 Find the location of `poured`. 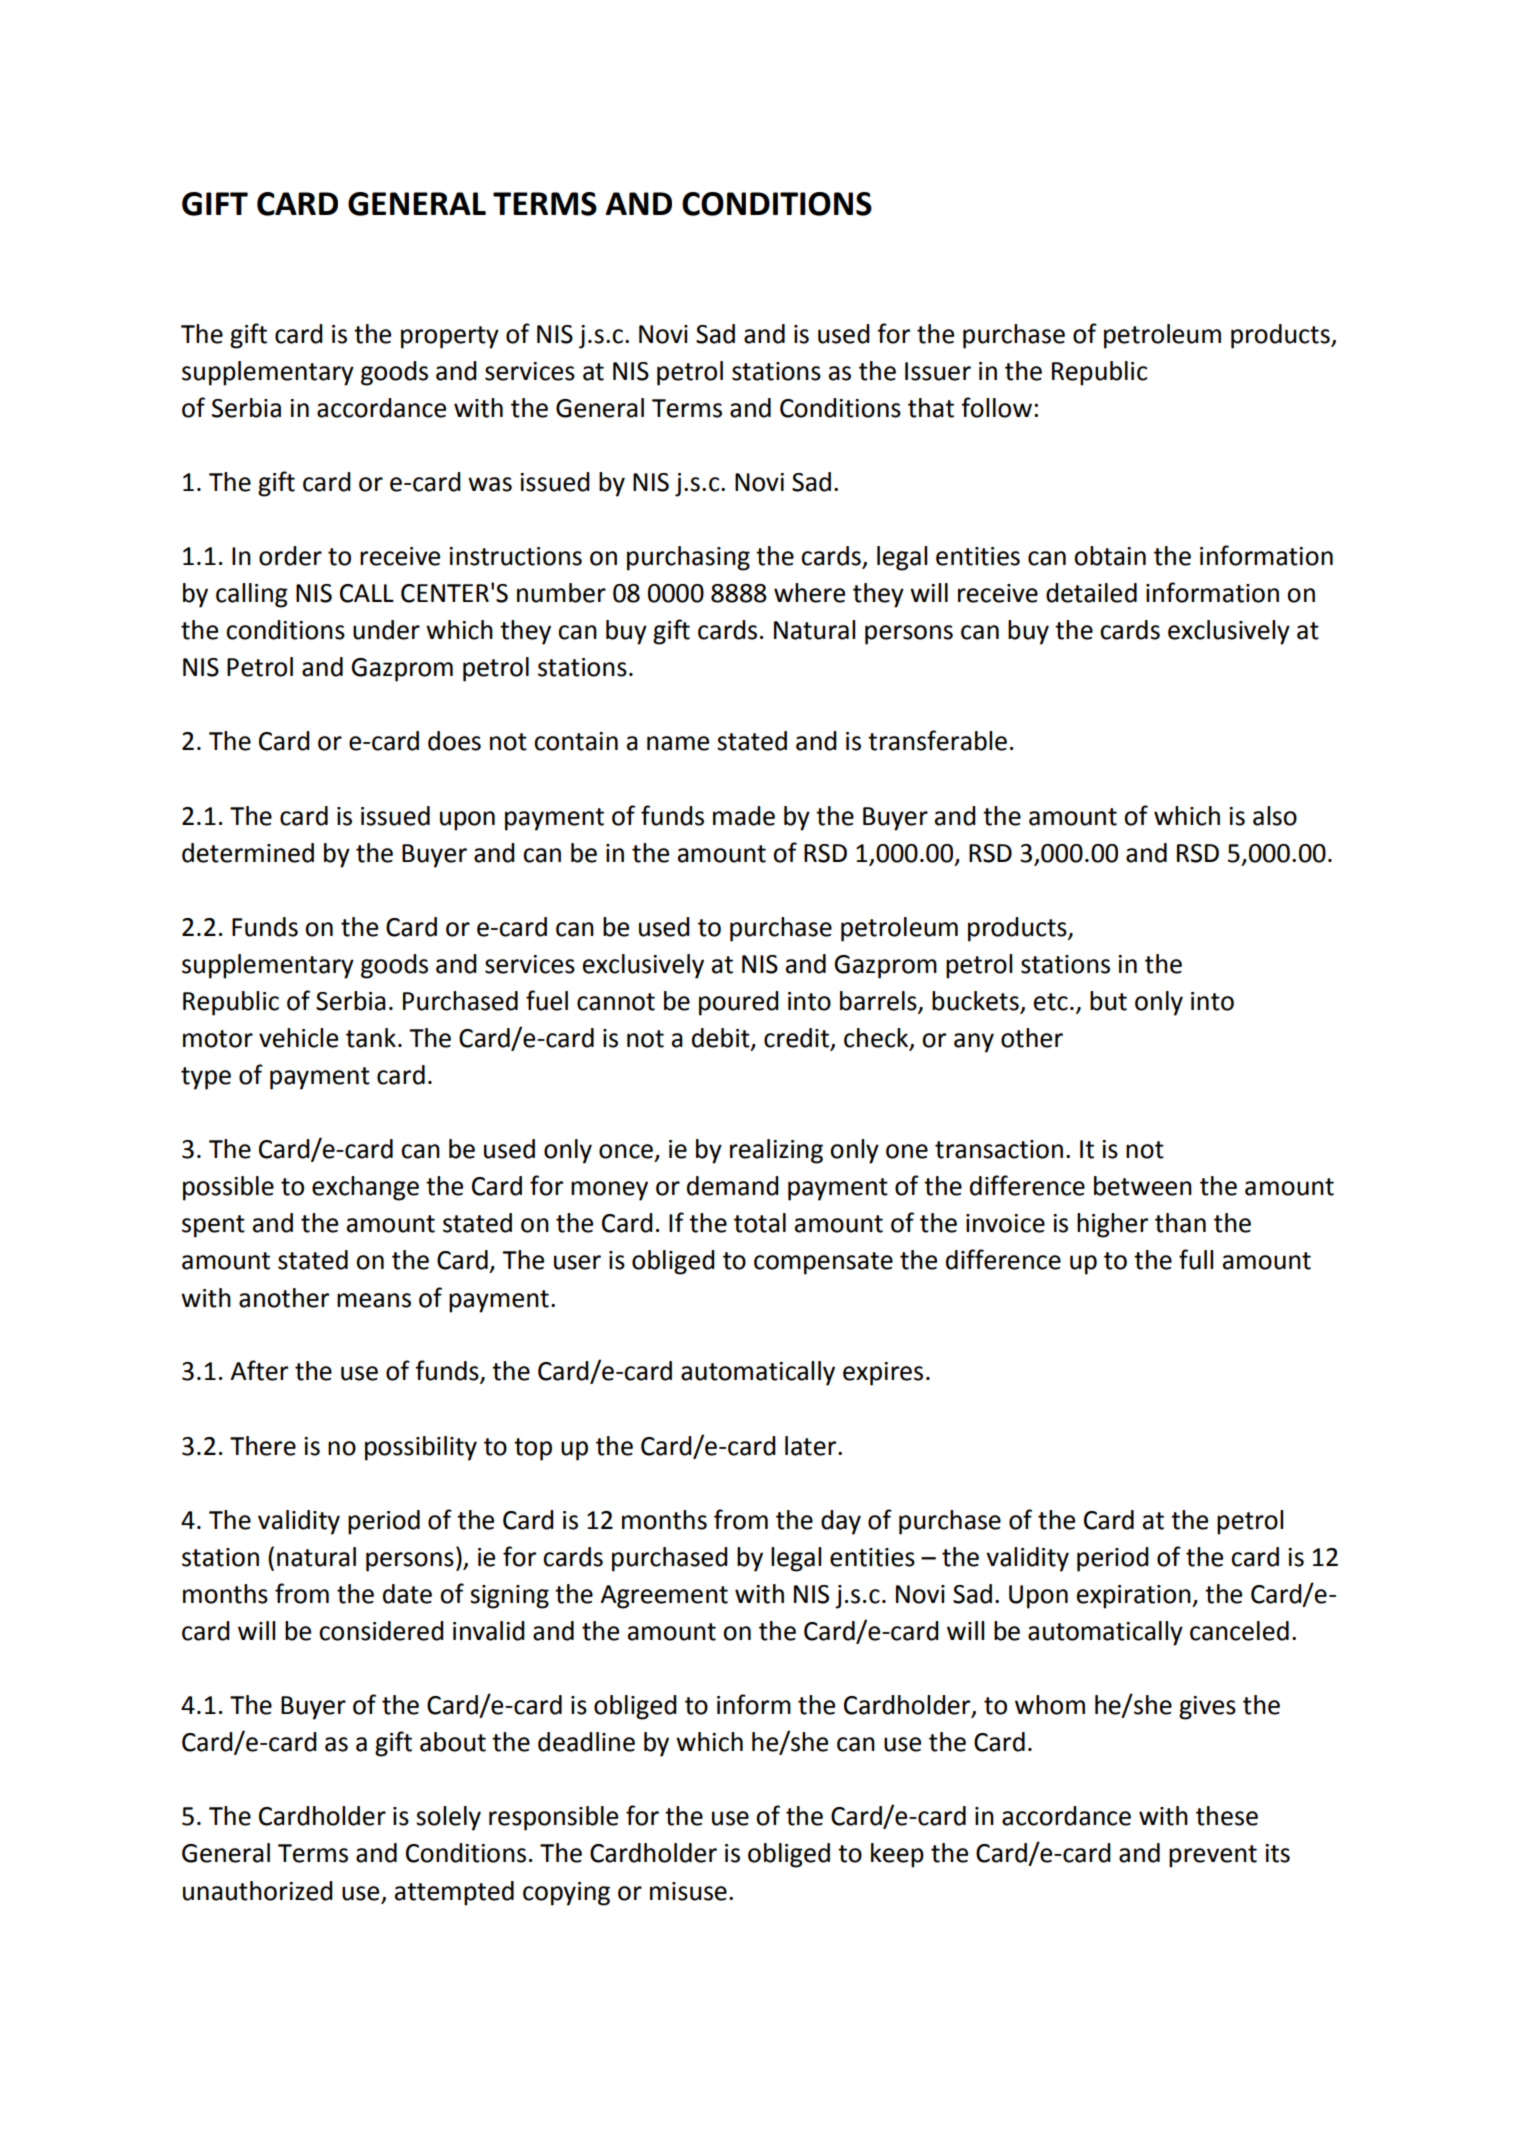

poured is located at coordinates (739, 1003).
